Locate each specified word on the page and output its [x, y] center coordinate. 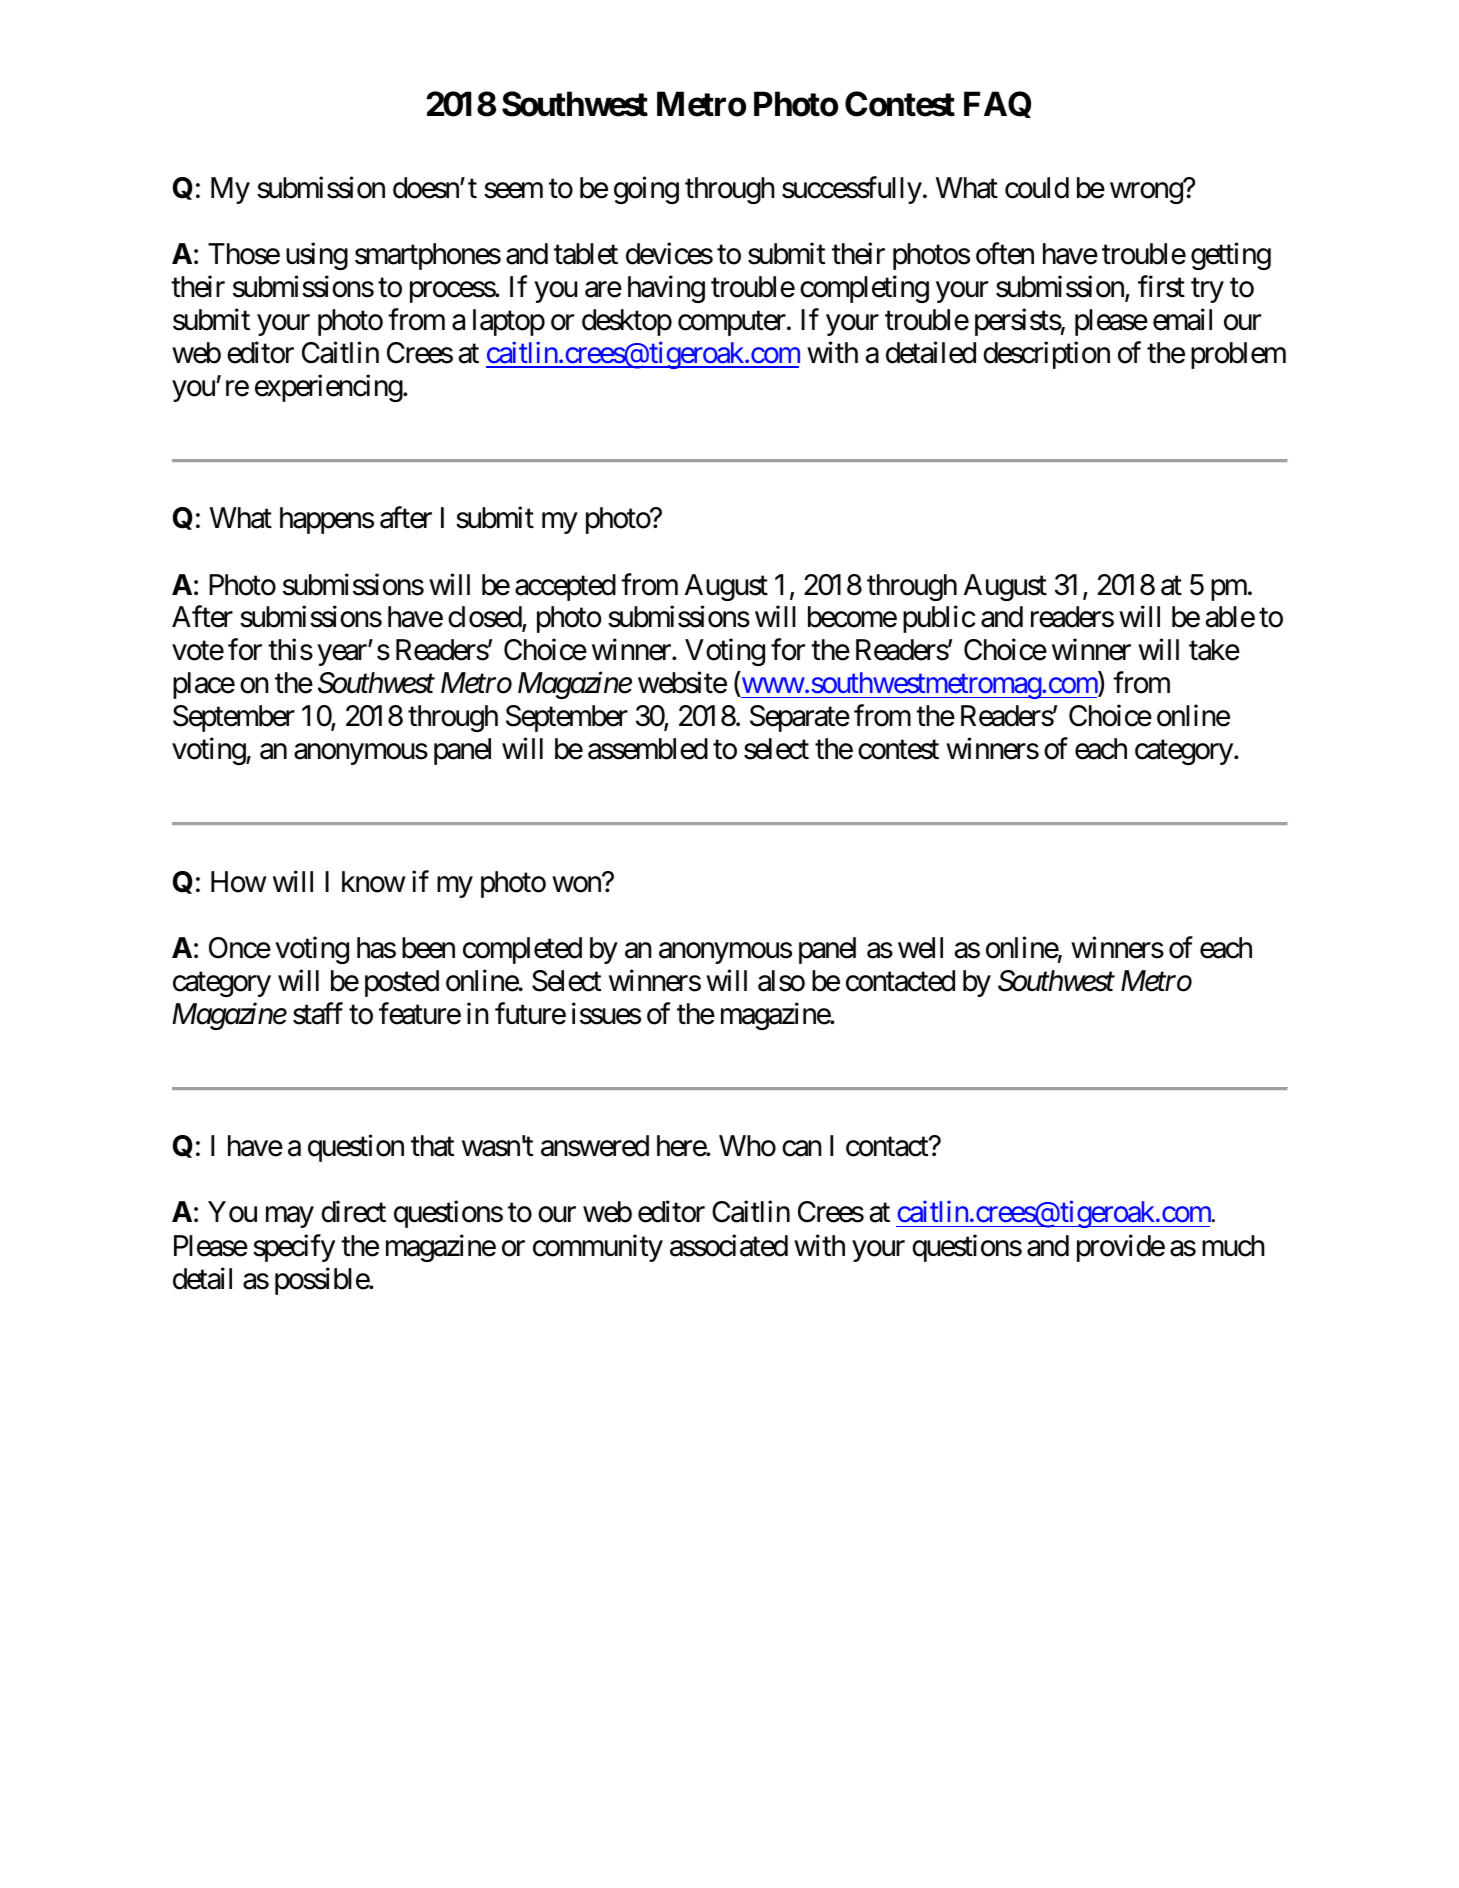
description [1046, 355]
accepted [565, 587]
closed [485, 618]
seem [513, 191]
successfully [852, 190]
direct [353, 1212]
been [428, 948]
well [920, 948]
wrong [1146, 193]
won [577, 884]
